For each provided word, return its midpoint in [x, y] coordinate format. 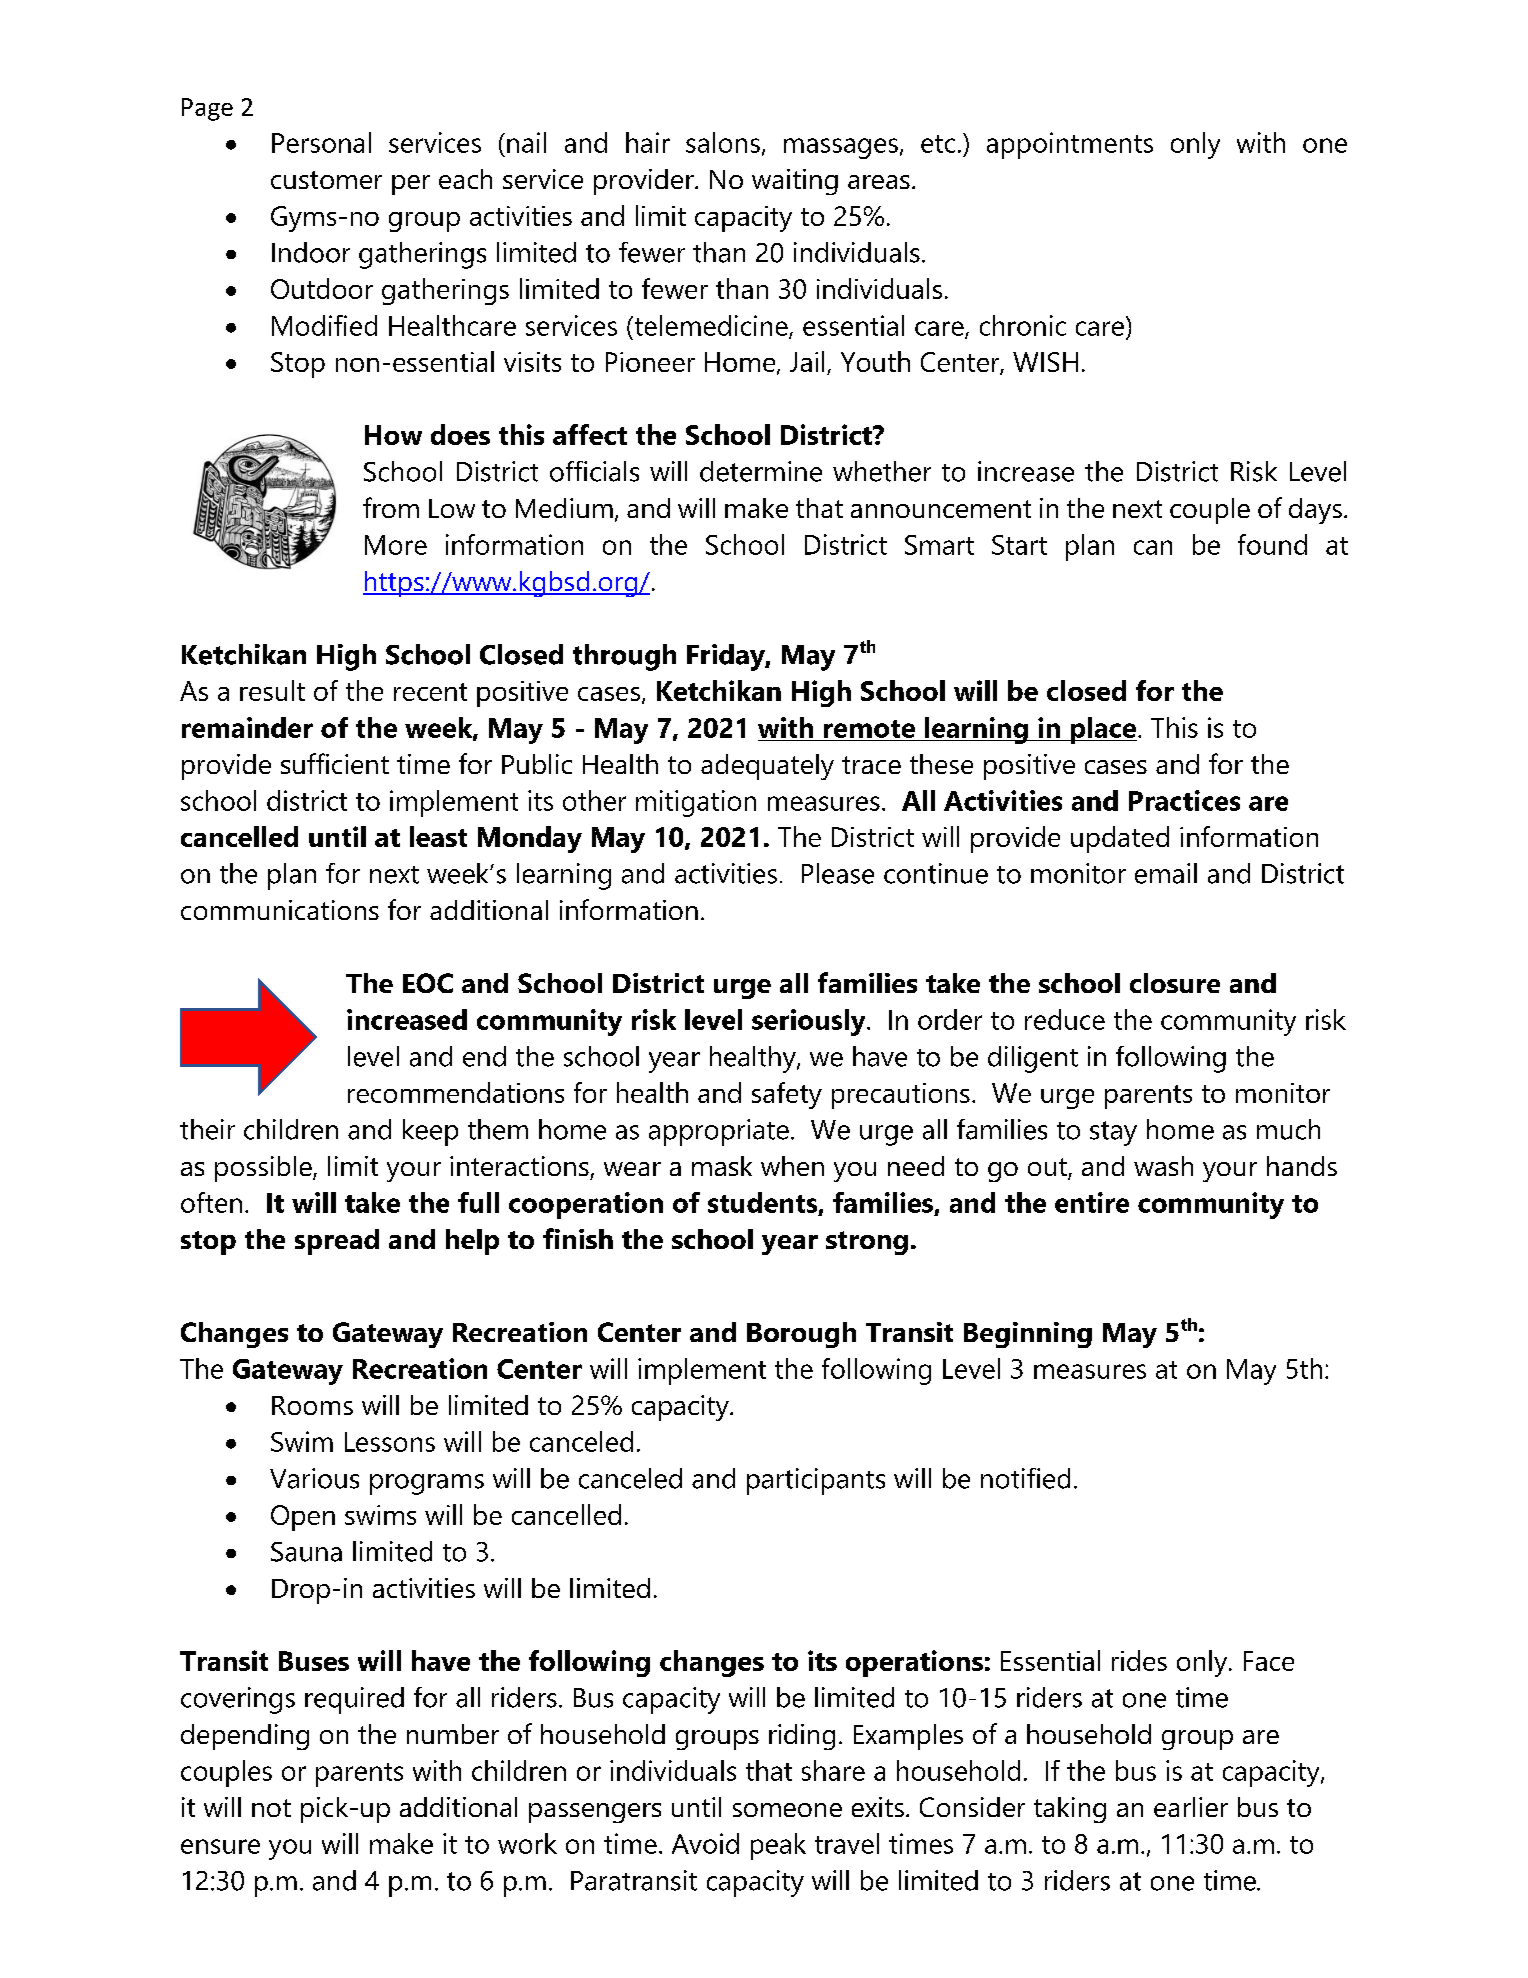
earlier [1191, 1807]
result [272, 690]
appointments [1070, 145]
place [1102, 730]
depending [245, 1737]
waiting [795, 182]
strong [867, 1243]
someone [787, 1810]
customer [326, 180]
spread [337, 1242]
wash [1163, 1166]
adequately [767, 767]
